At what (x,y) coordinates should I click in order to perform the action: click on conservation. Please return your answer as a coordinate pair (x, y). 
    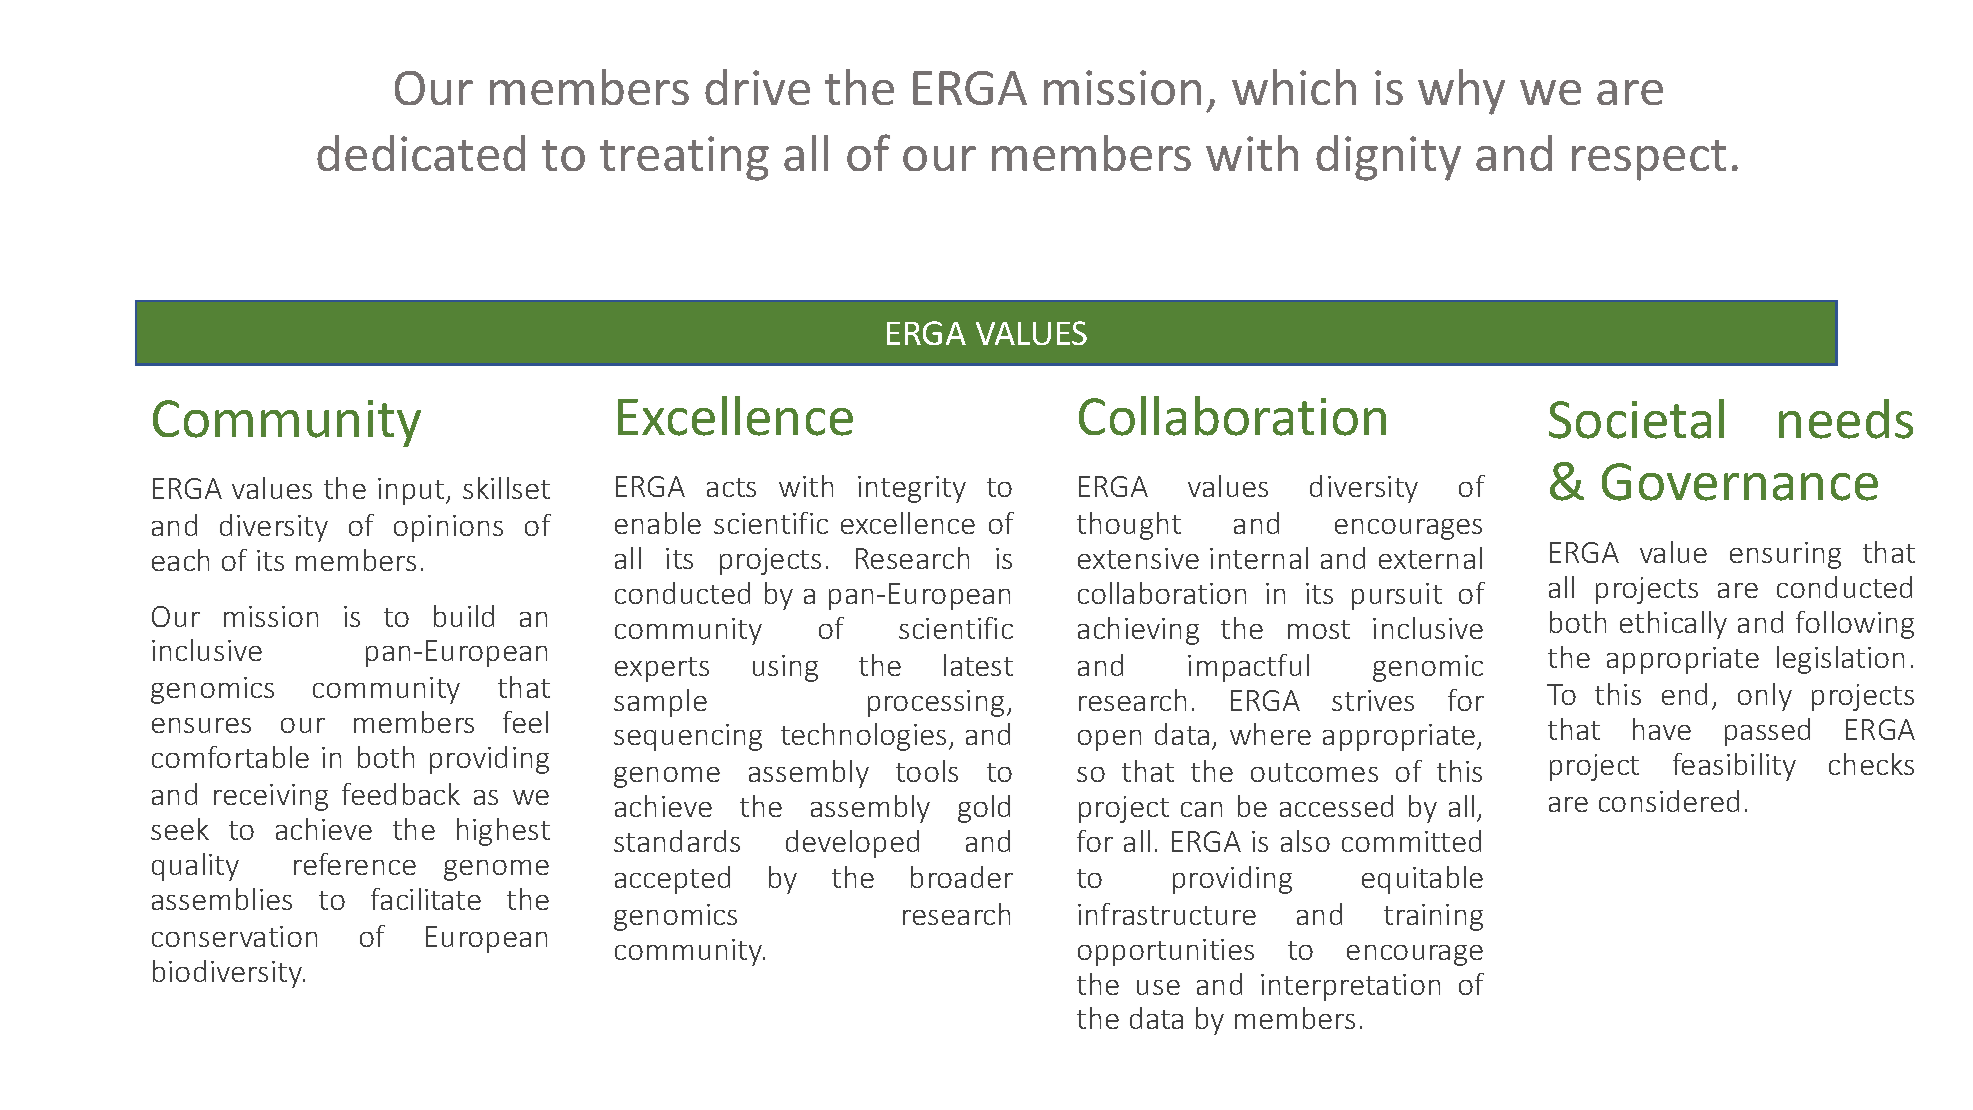
    Looking at the image, I should click on (234, 936).
